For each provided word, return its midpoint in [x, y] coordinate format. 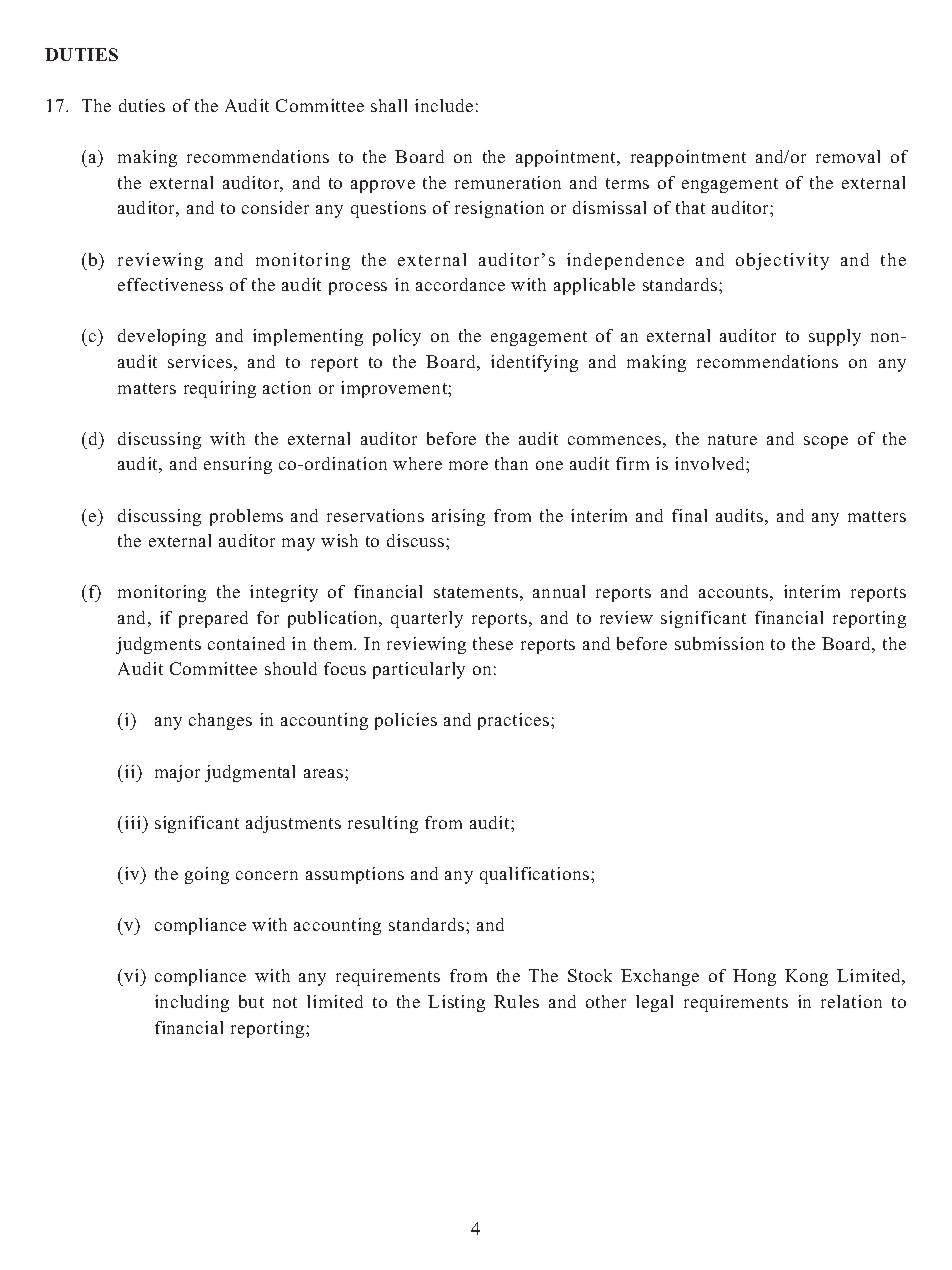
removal [848, 156]
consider [275, 207]
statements [476, 592]
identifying [534, 363]
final [689, 515]
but [251, 1001]
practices [515, 721]
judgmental [250, 773]
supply [835, 337]
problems [246, 517]
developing [162, 337]
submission [719, 643]
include [444, 105]
